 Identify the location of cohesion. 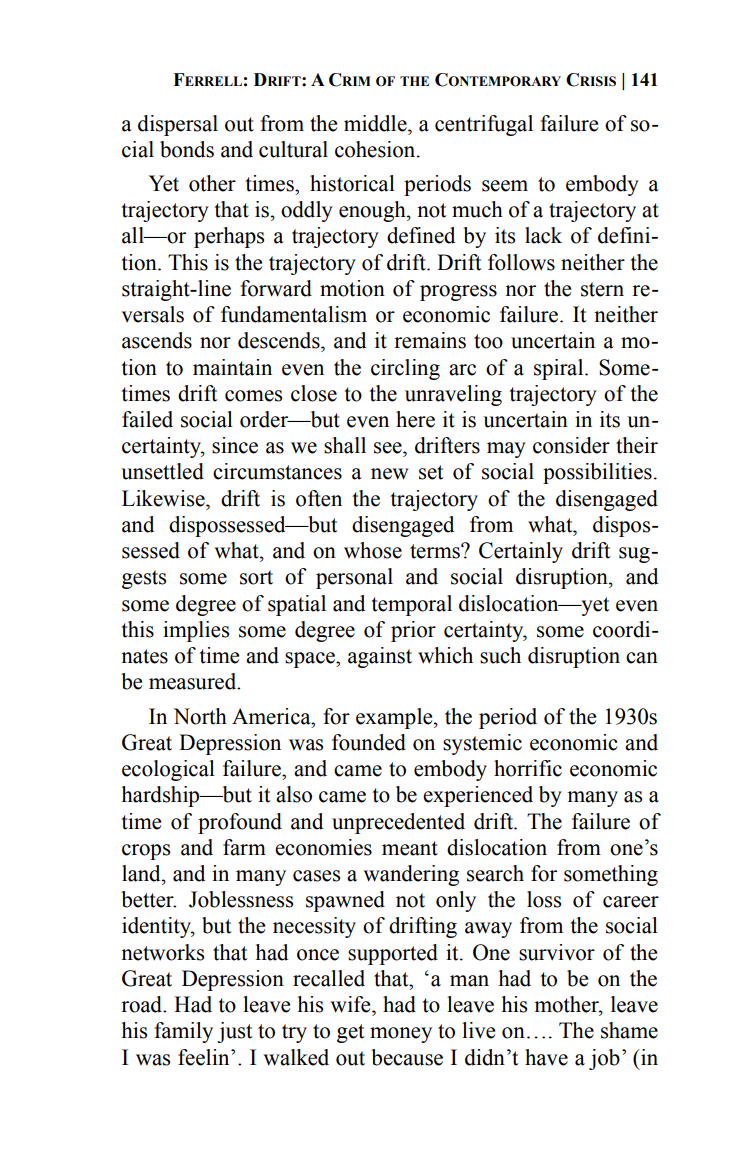
(376, 149).
